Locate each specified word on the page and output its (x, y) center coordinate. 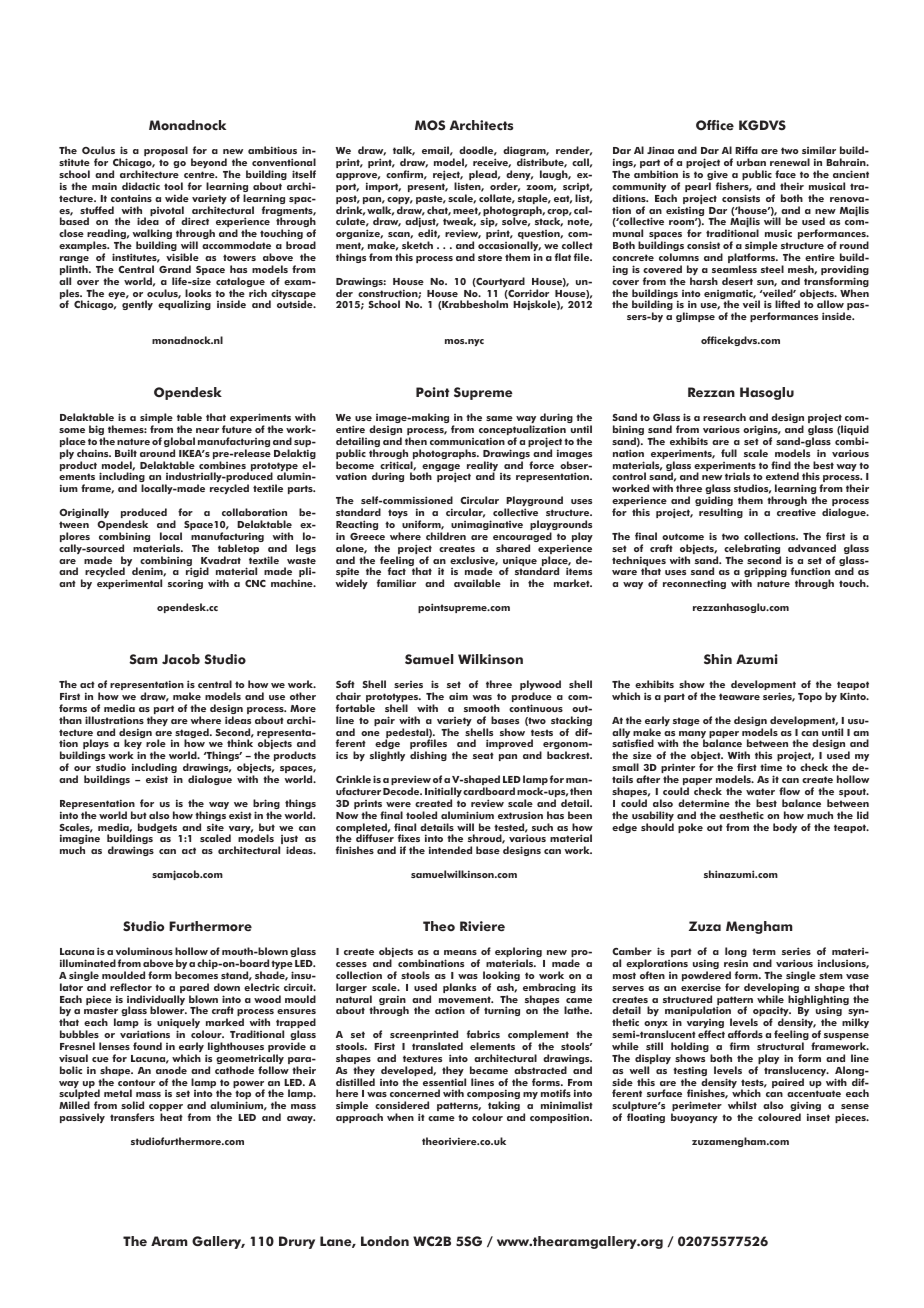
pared (193, 989)
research (724, 417)
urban (751, 162)
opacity (771, 1013)
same (499, 418)
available (477, 583)
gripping (765, 574)
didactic (141, 186)
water (760, 791)
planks (459, 988)
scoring (185, 584)
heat (171, 1117)
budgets (159, 829)
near (207, 430)
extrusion (520, 815)
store (490, 257)
